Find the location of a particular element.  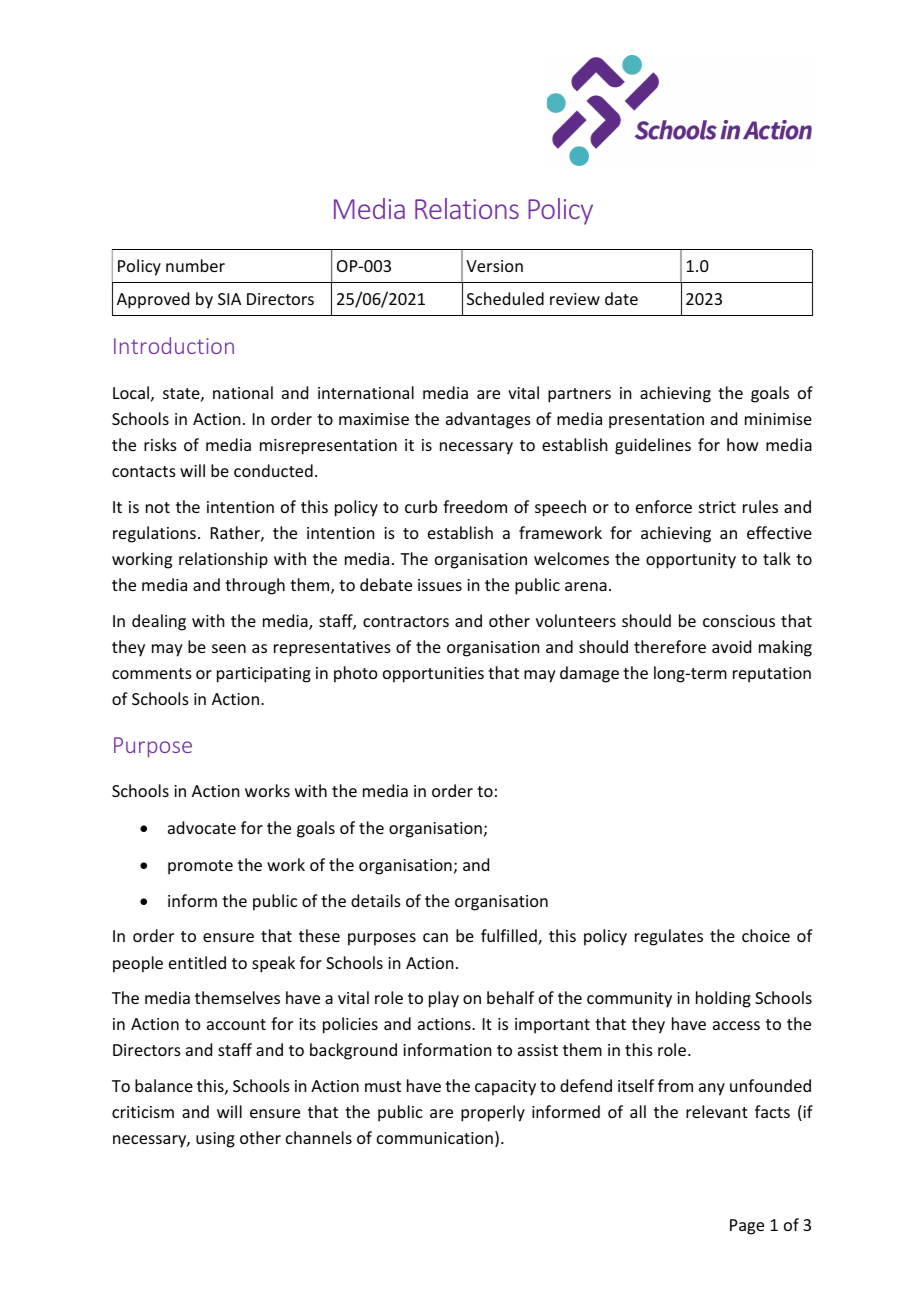

communication is located at coordinates (435, 1138).
